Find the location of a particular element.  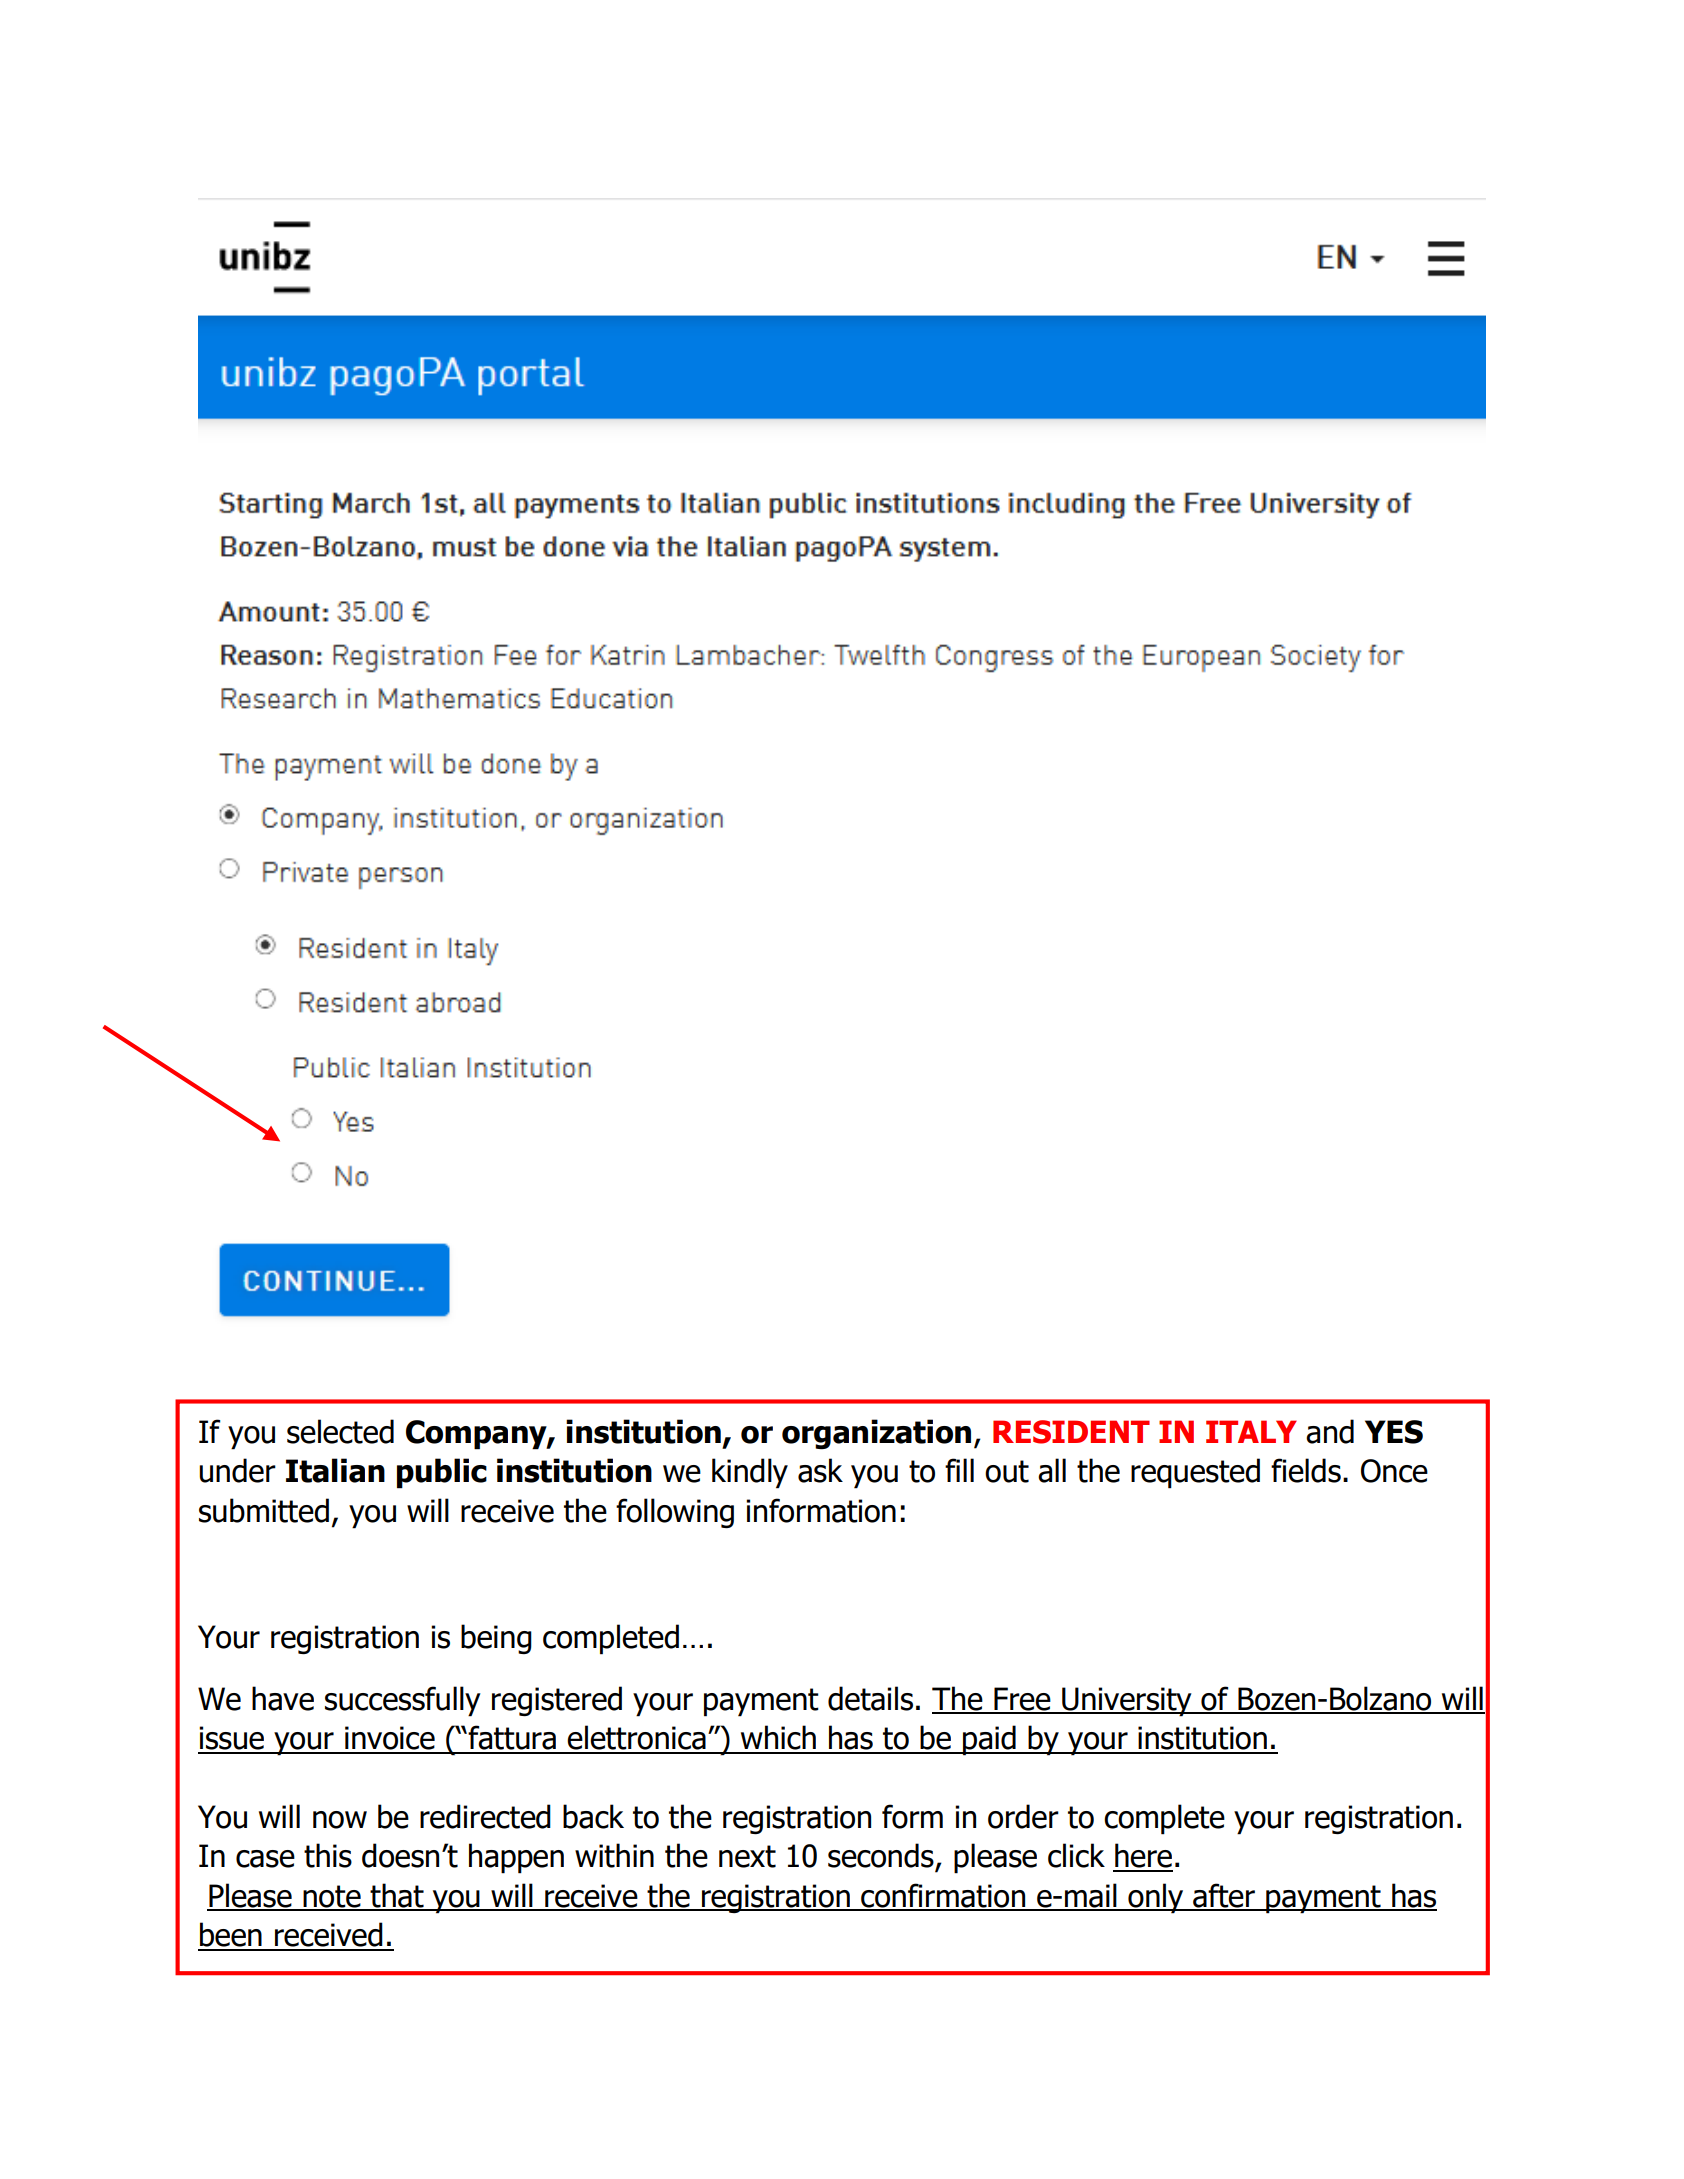

University is located at coordinates (1127, 1702).
